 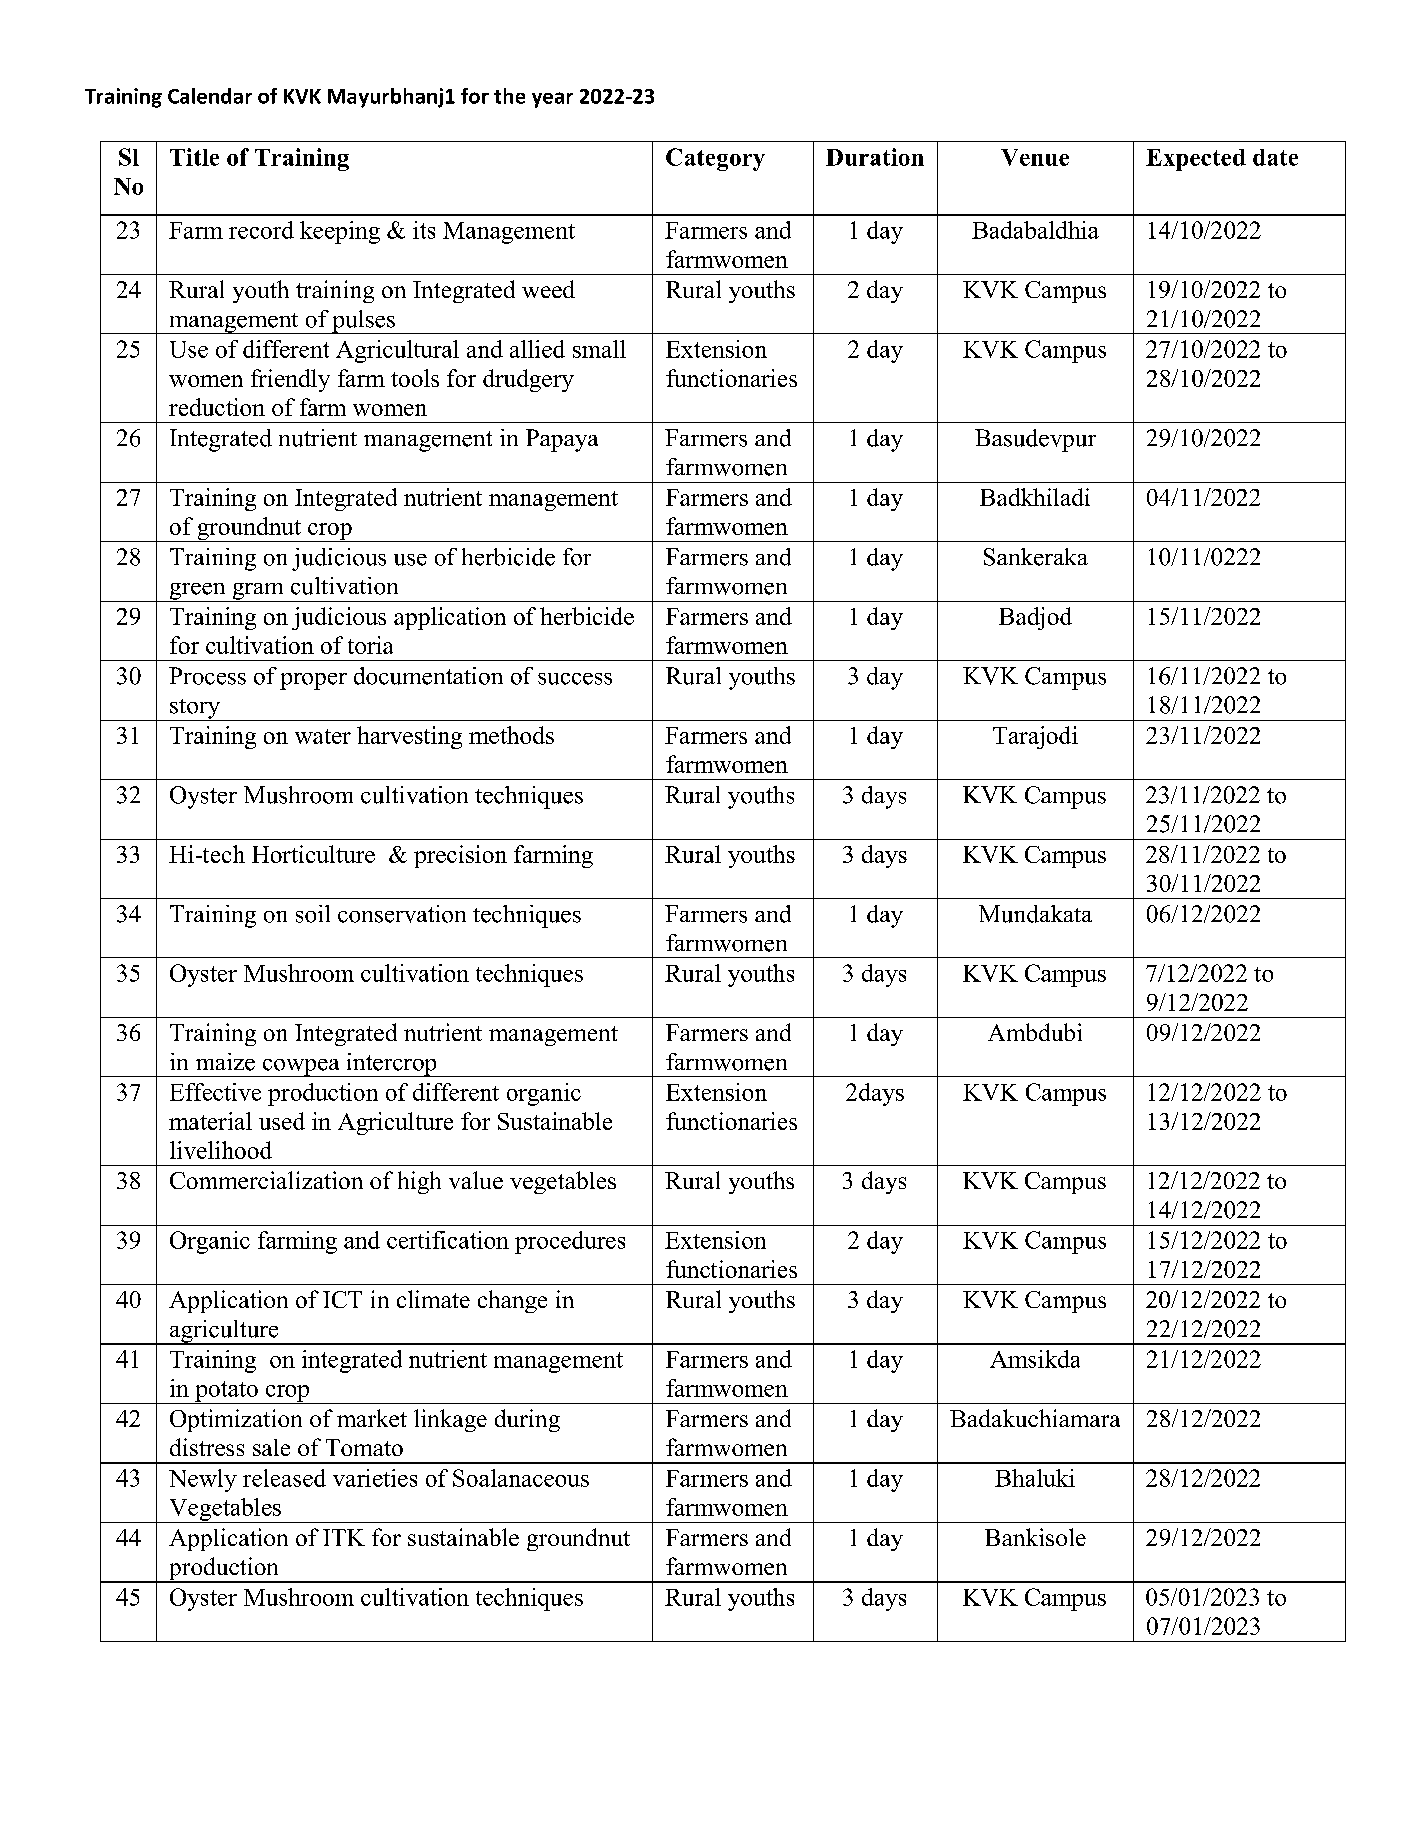 What do you see at coordinates (715, 159) in the page?
I see `Category` at bounding box center [715, 159].
